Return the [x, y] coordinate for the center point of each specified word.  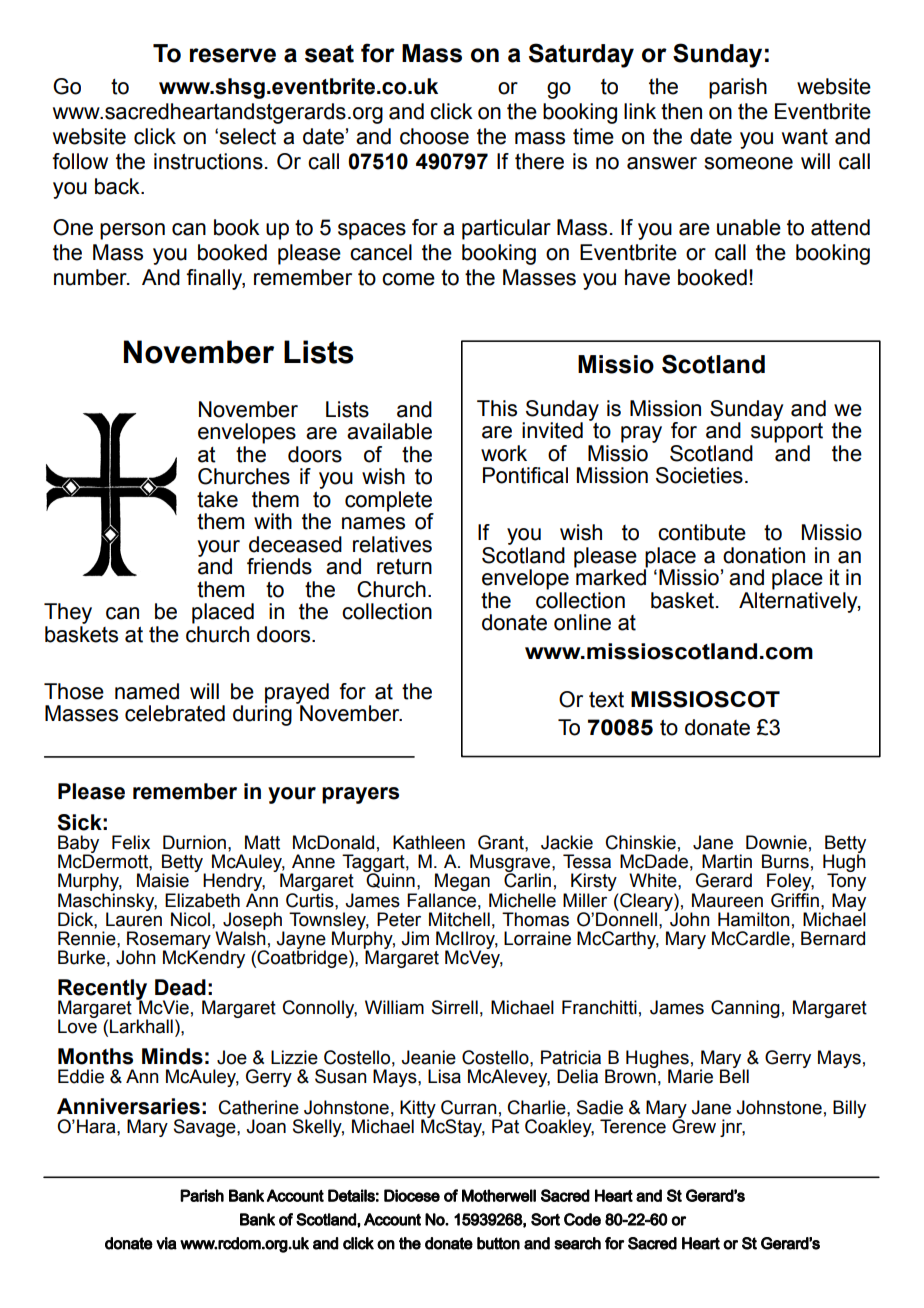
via [166, 1243]
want [805, 137]
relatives [392, 544]
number [91, 277]
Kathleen [429, 842]
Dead [180, 987]
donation [764, 555]
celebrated [175, 713]
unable [749, 227]
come [408, 279]
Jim [415, 938]
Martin [727, 861]
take [217, 499]
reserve [233, 55]
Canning [745, 1009]
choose [434, 136]
